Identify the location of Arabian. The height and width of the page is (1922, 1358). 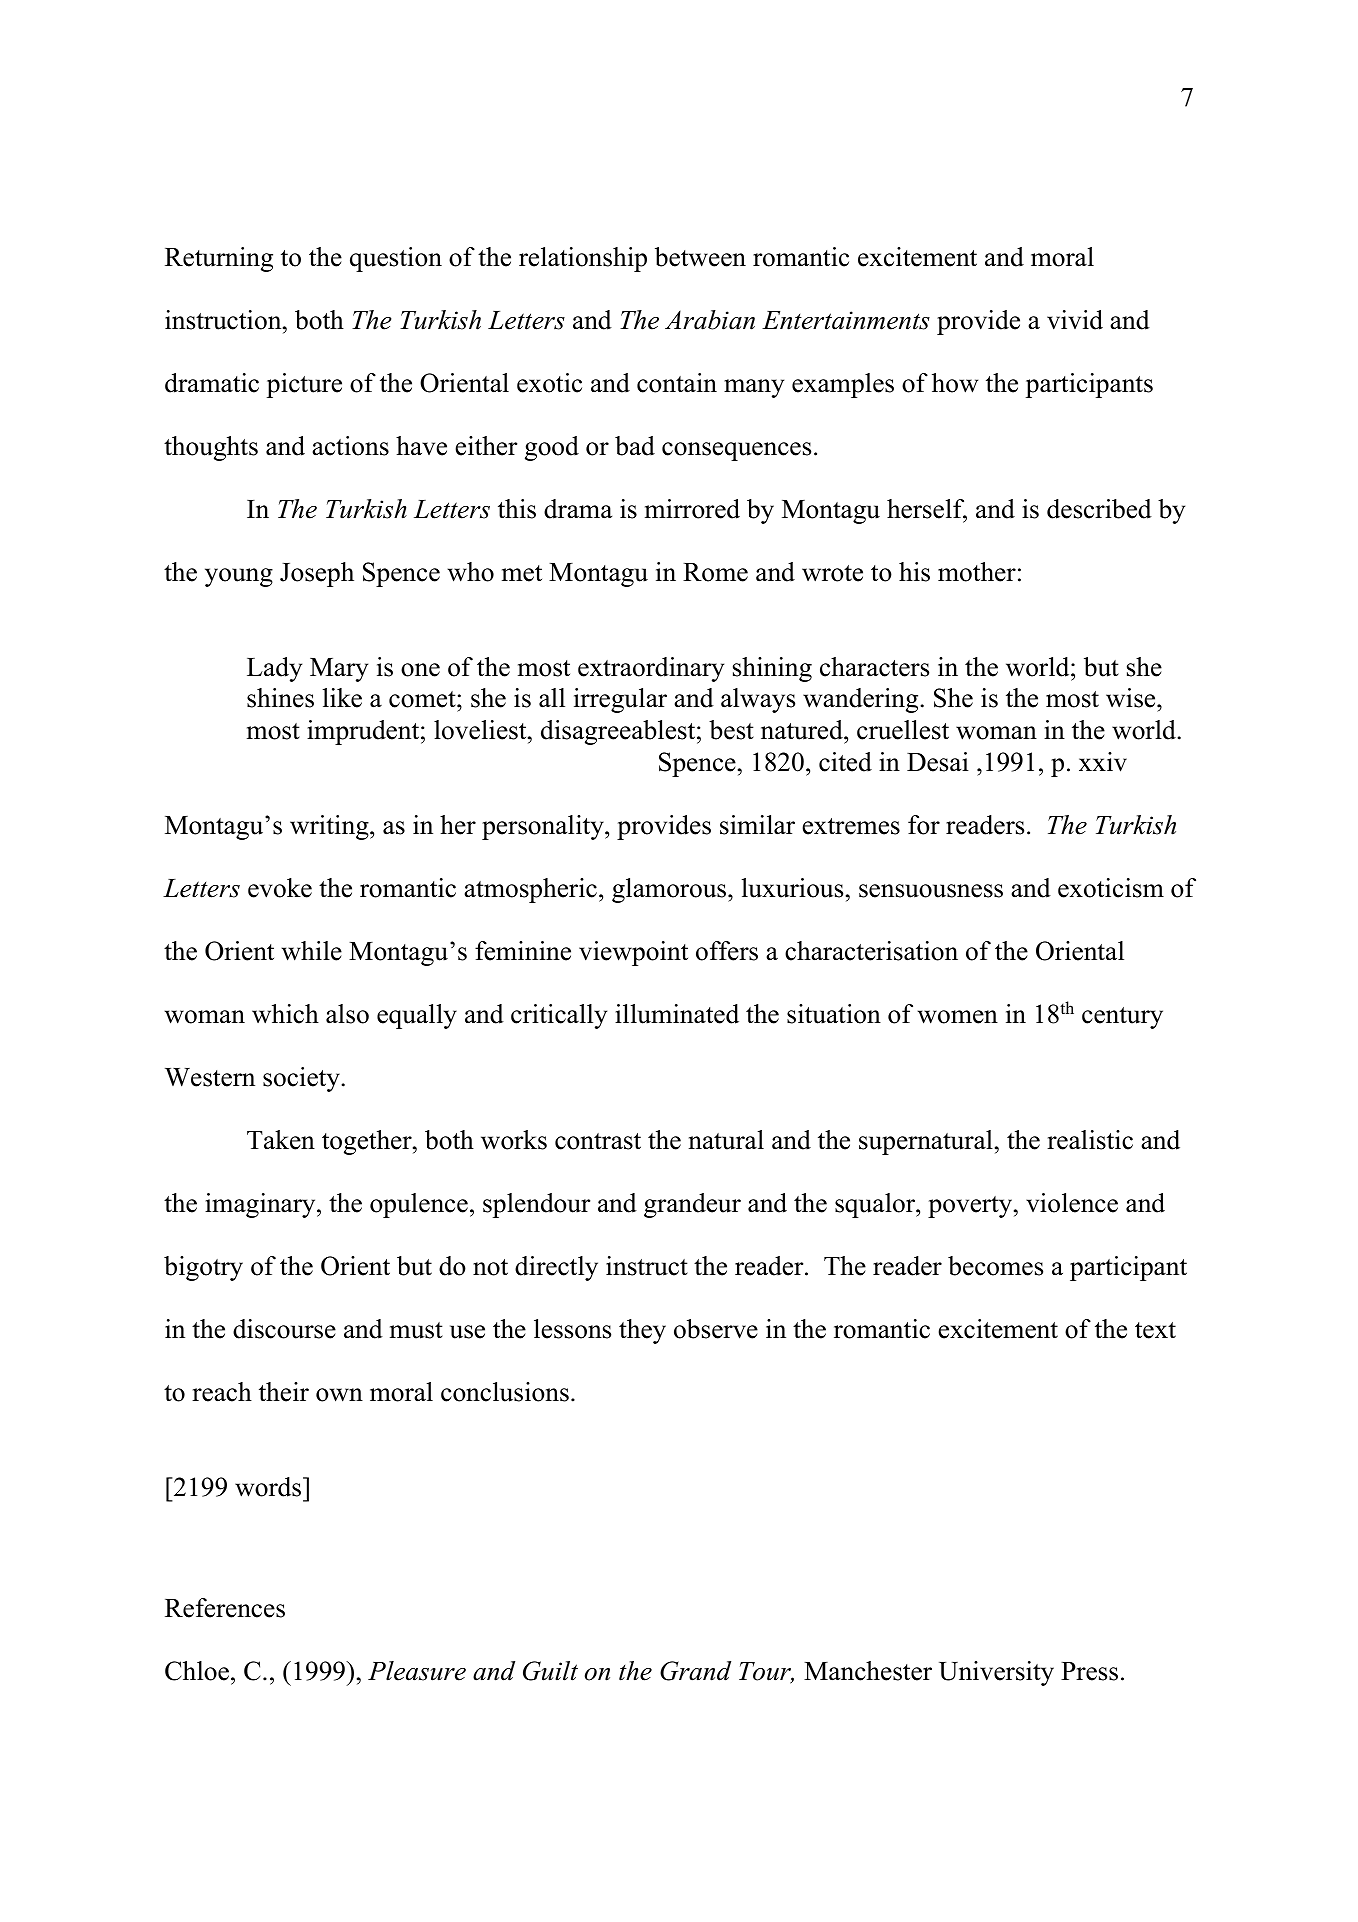
(710, 320).
